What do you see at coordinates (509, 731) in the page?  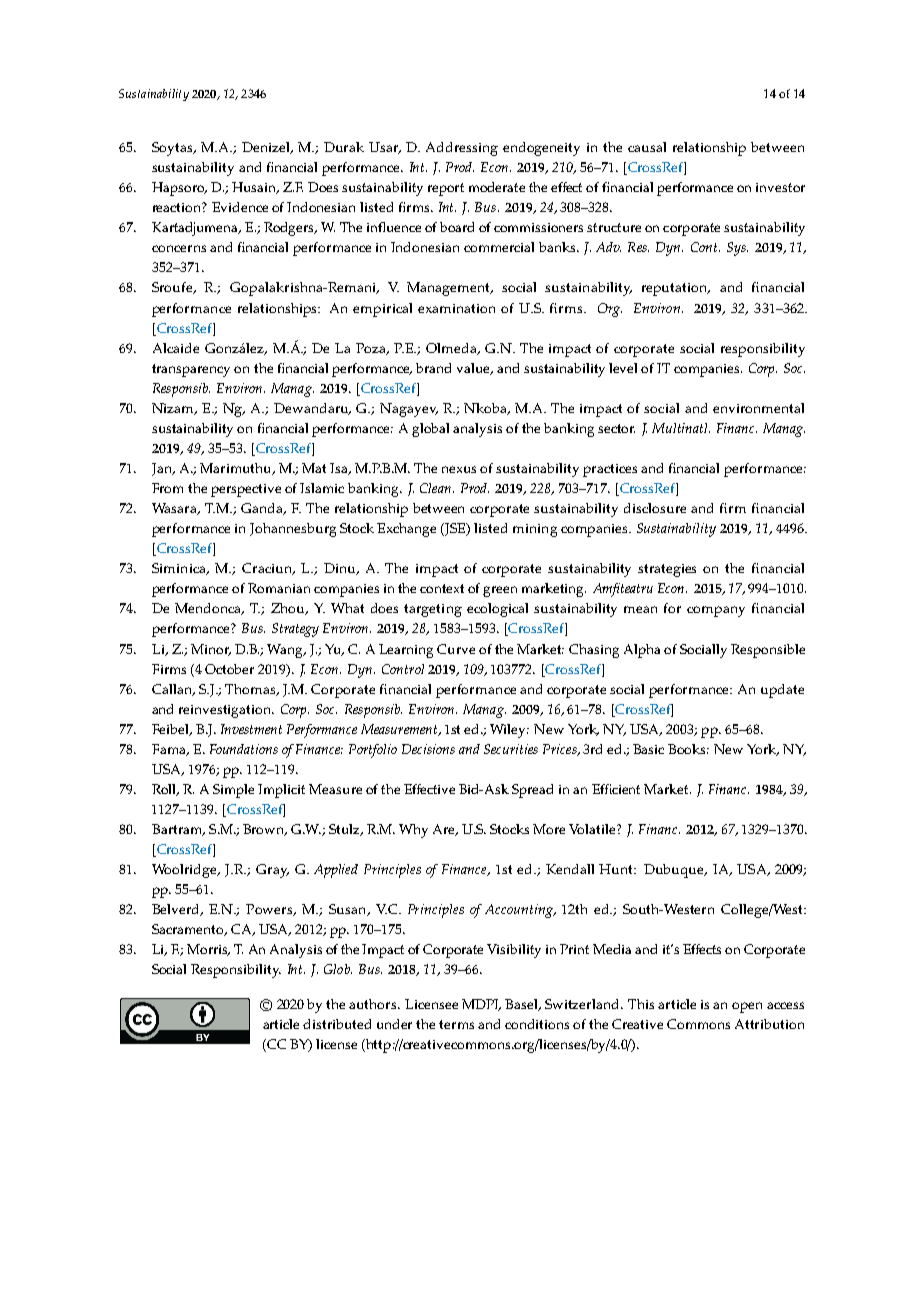 I see `Wiley` at bounding box center [509, 731].
